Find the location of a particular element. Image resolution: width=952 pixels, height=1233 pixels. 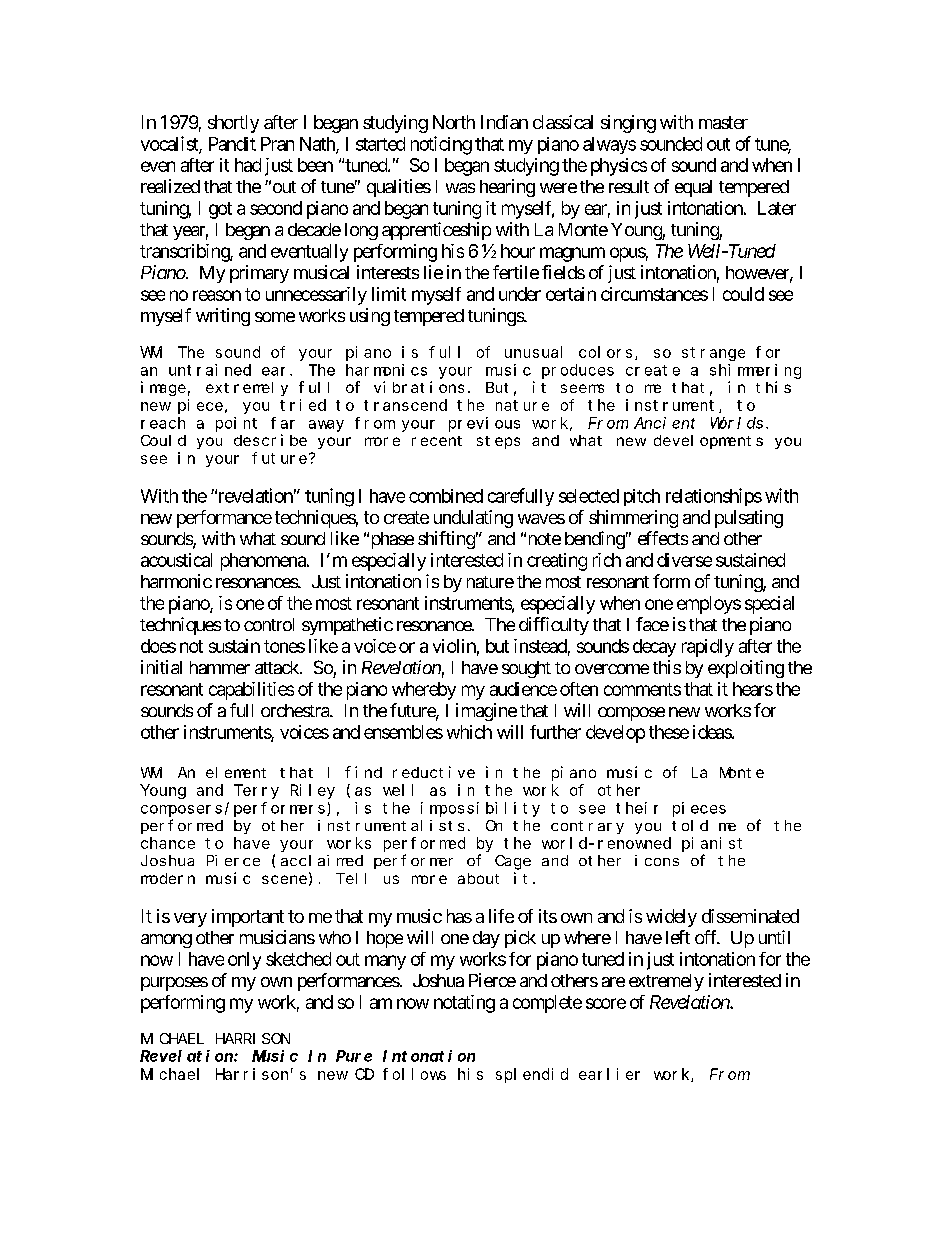

control is located at coordinates (269, 624).
